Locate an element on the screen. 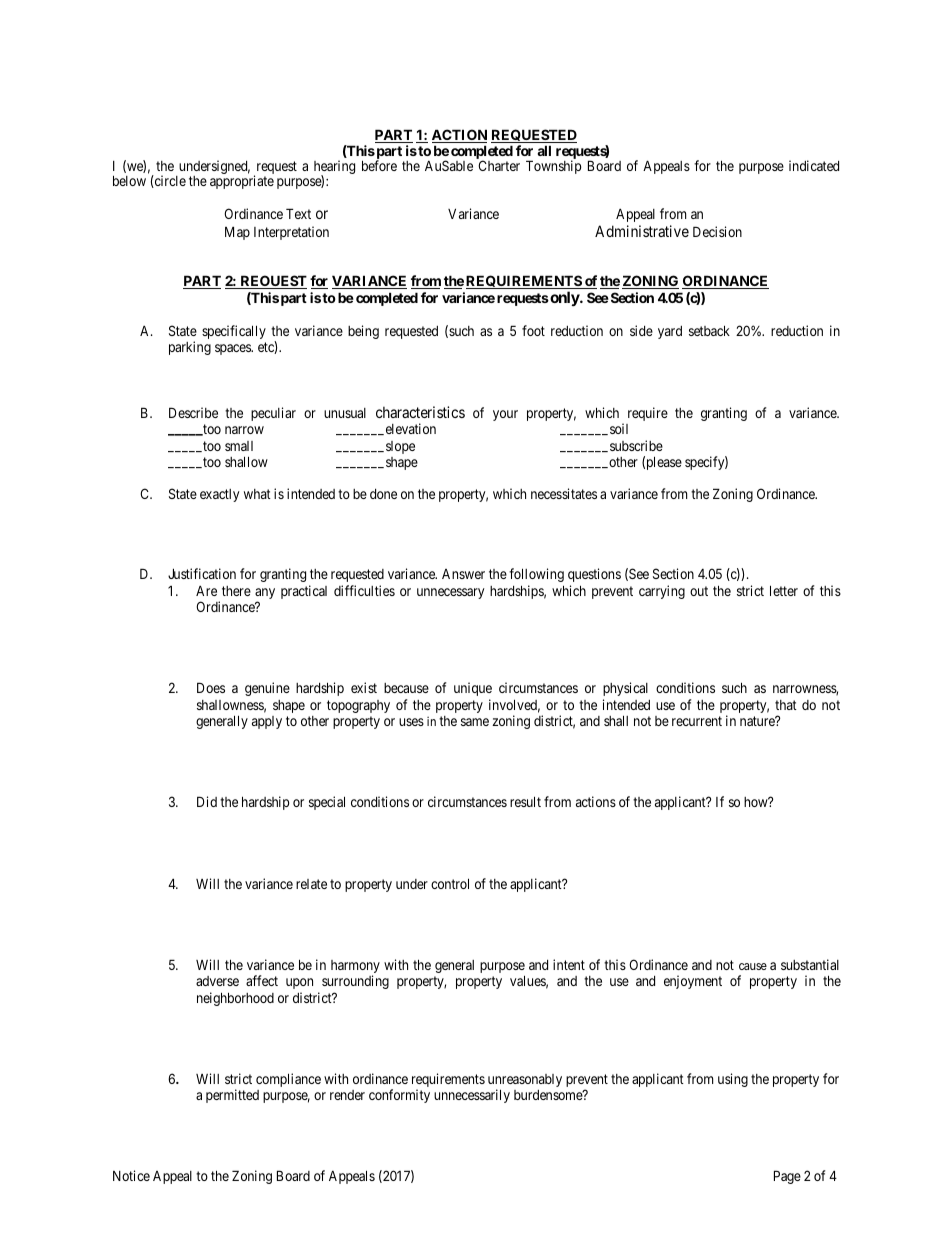 The height and width of the screenshot is (1233, 952). done is located at coordinates (383, 494).
